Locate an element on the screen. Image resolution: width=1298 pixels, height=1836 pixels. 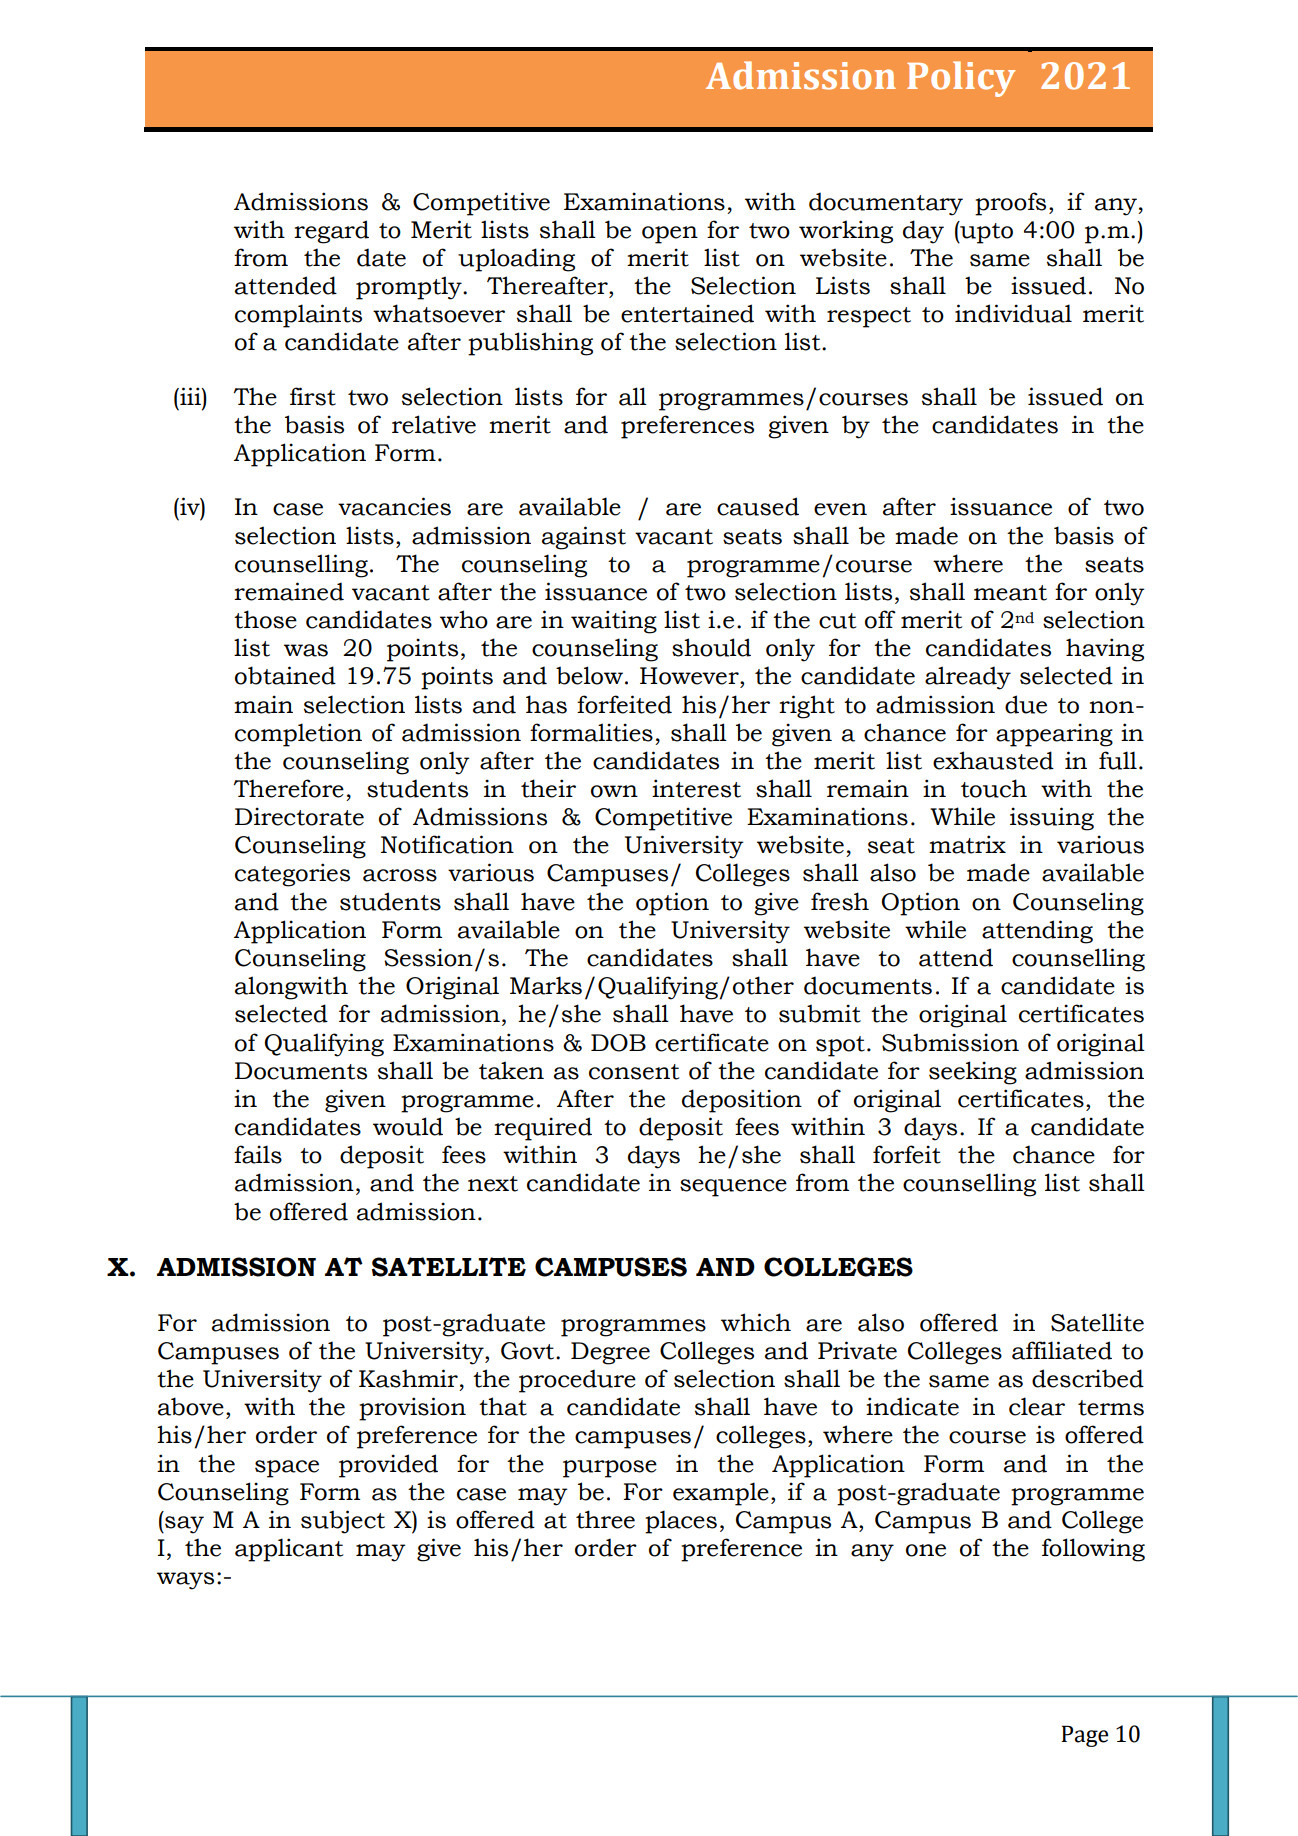
sequence is located at coordinates (733, 1188).
